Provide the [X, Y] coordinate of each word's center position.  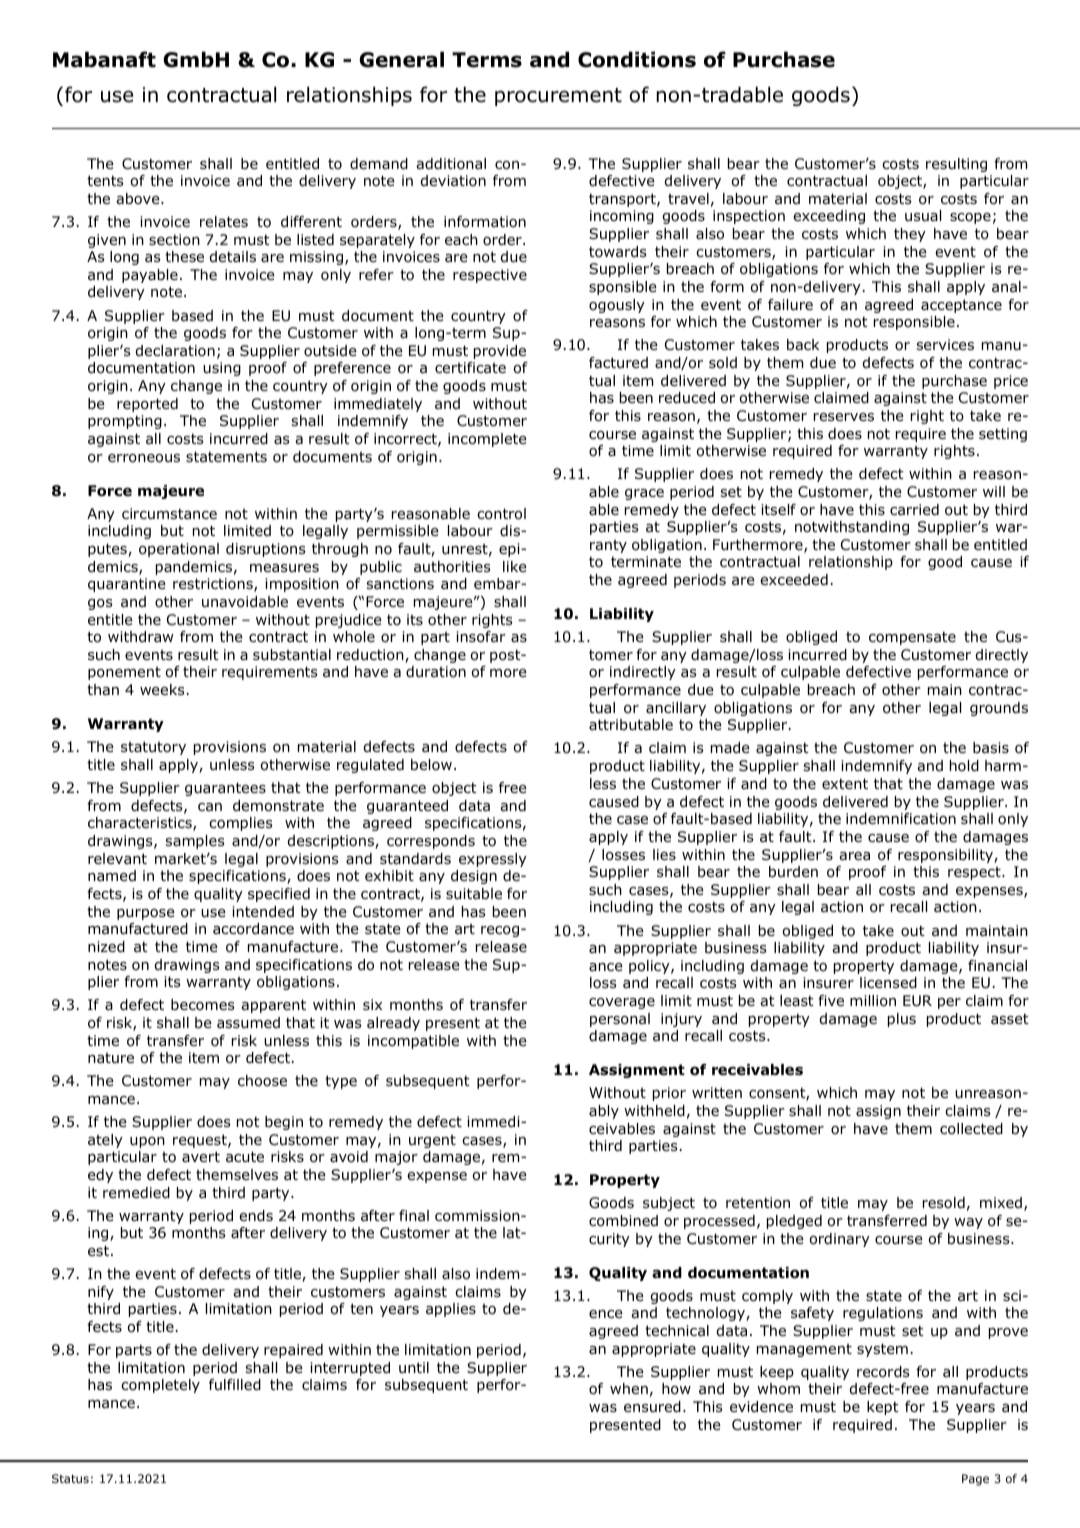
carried [914, 510]
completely [160, 1386]
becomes [203, 1005]
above [139, 199]
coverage [622, 1003]
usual [923, 216]
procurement [558, 97]
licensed [888, 983]
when [629, 1388]
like [515, 566]
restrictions [214, 585]
